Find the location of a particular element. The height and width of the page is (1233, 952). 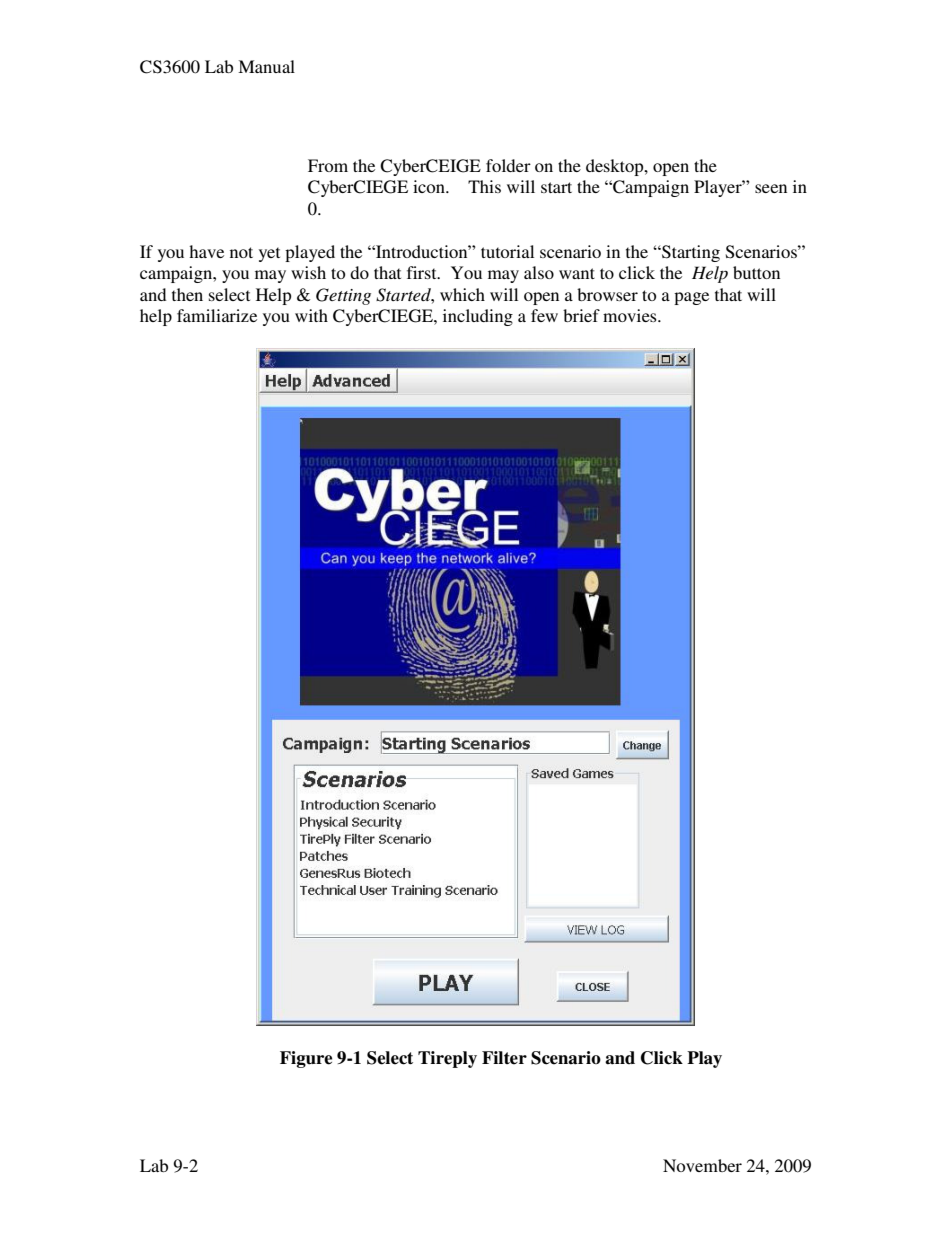

Figure is located at coordinates (306, 1059).
